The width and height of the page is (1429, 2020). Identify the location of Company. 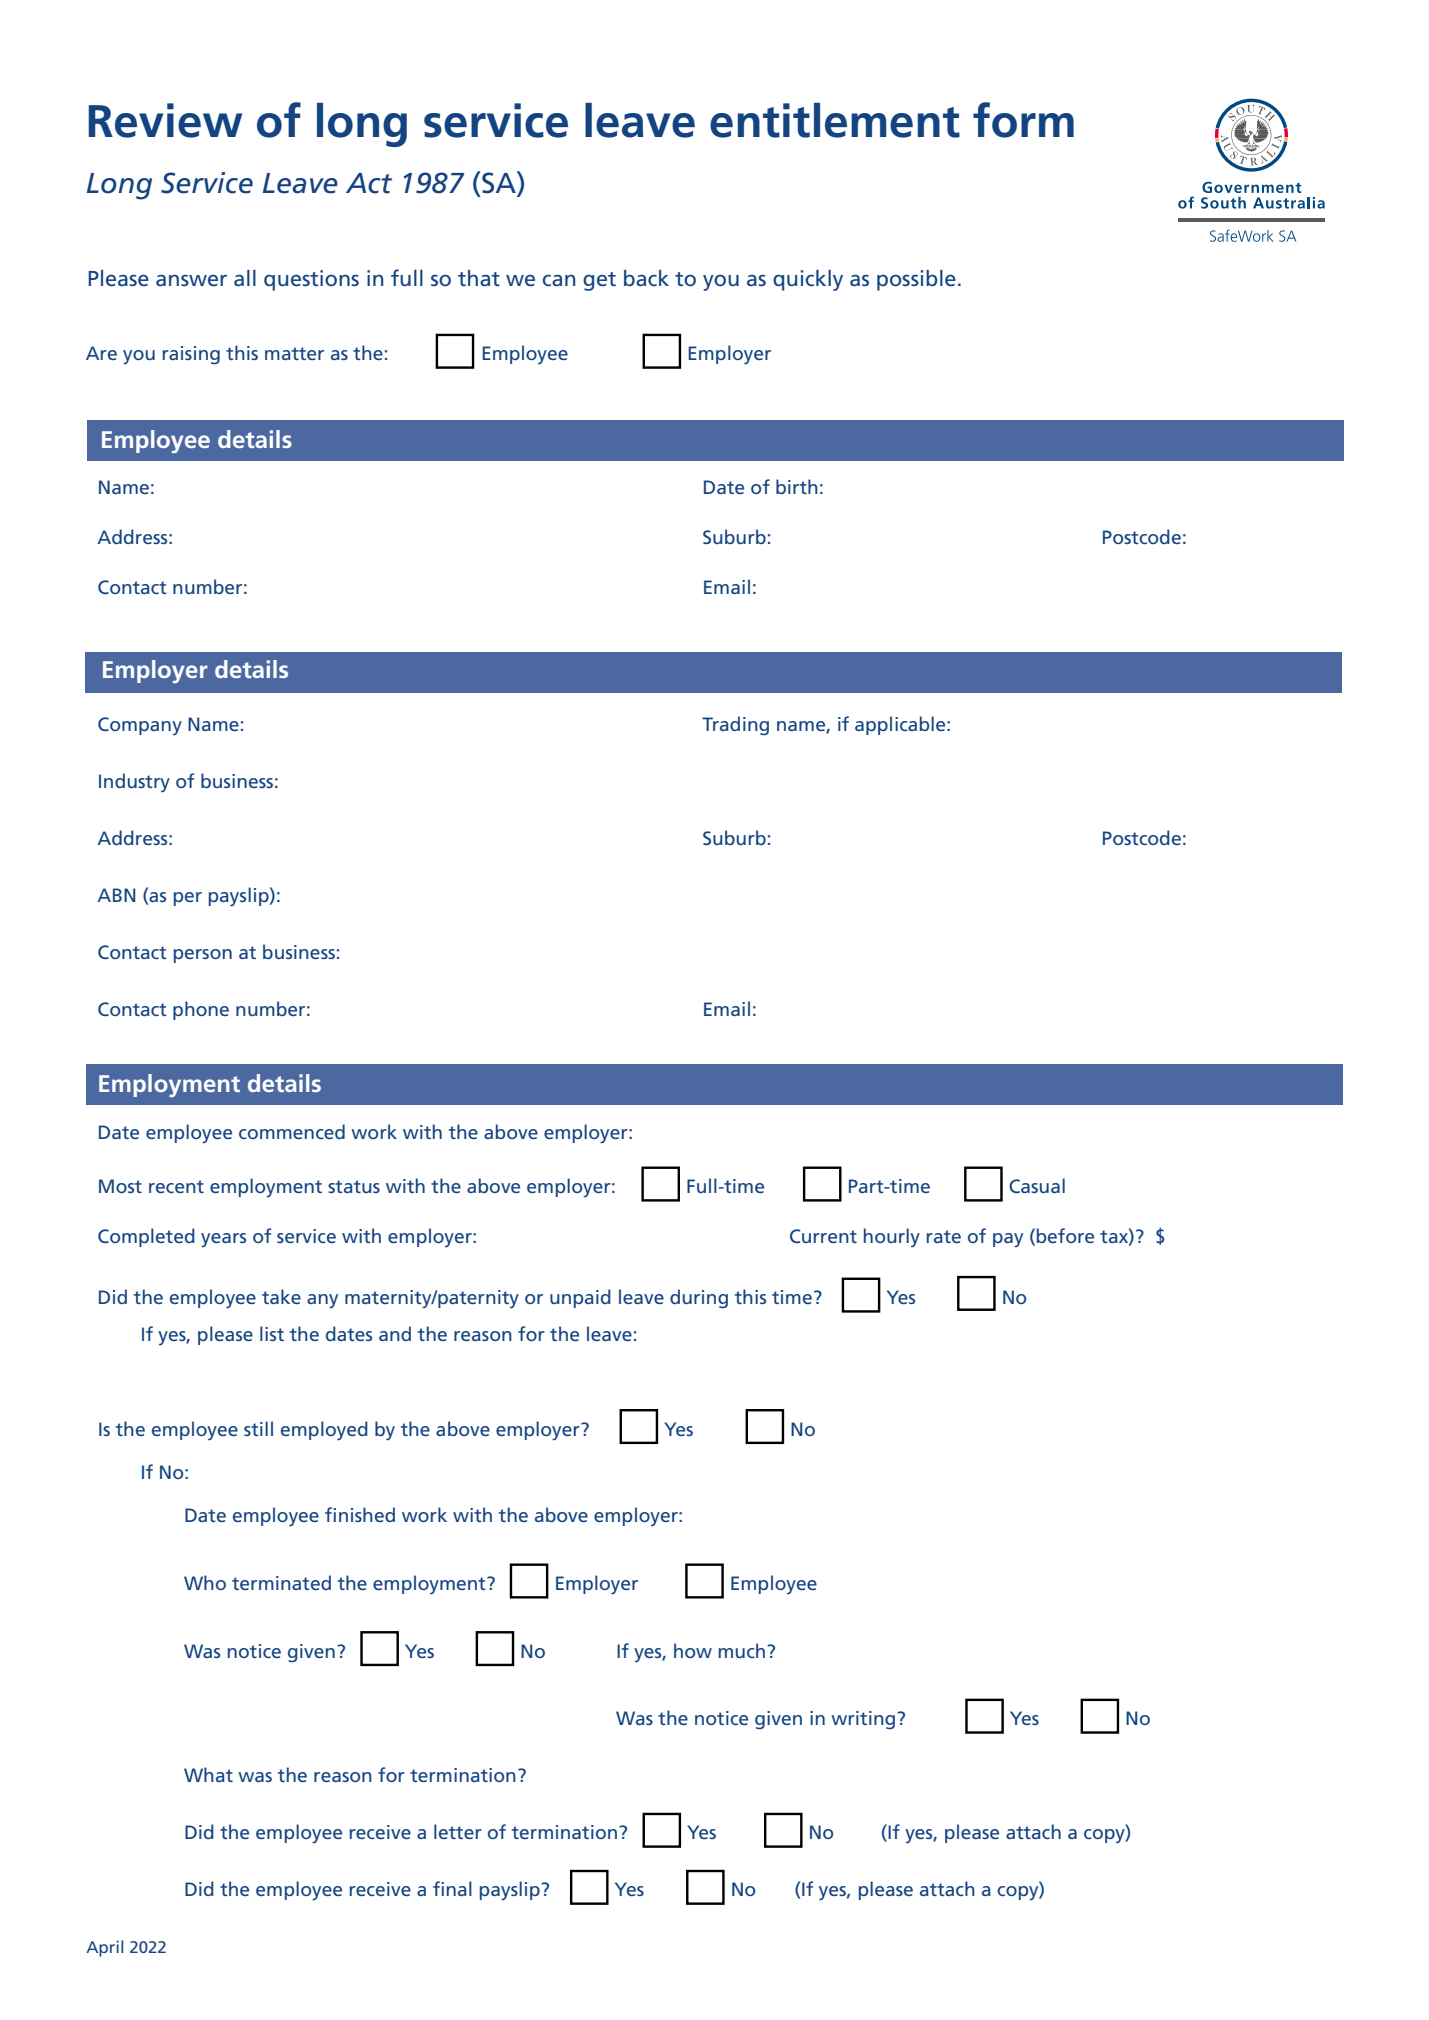
(140, 726).
